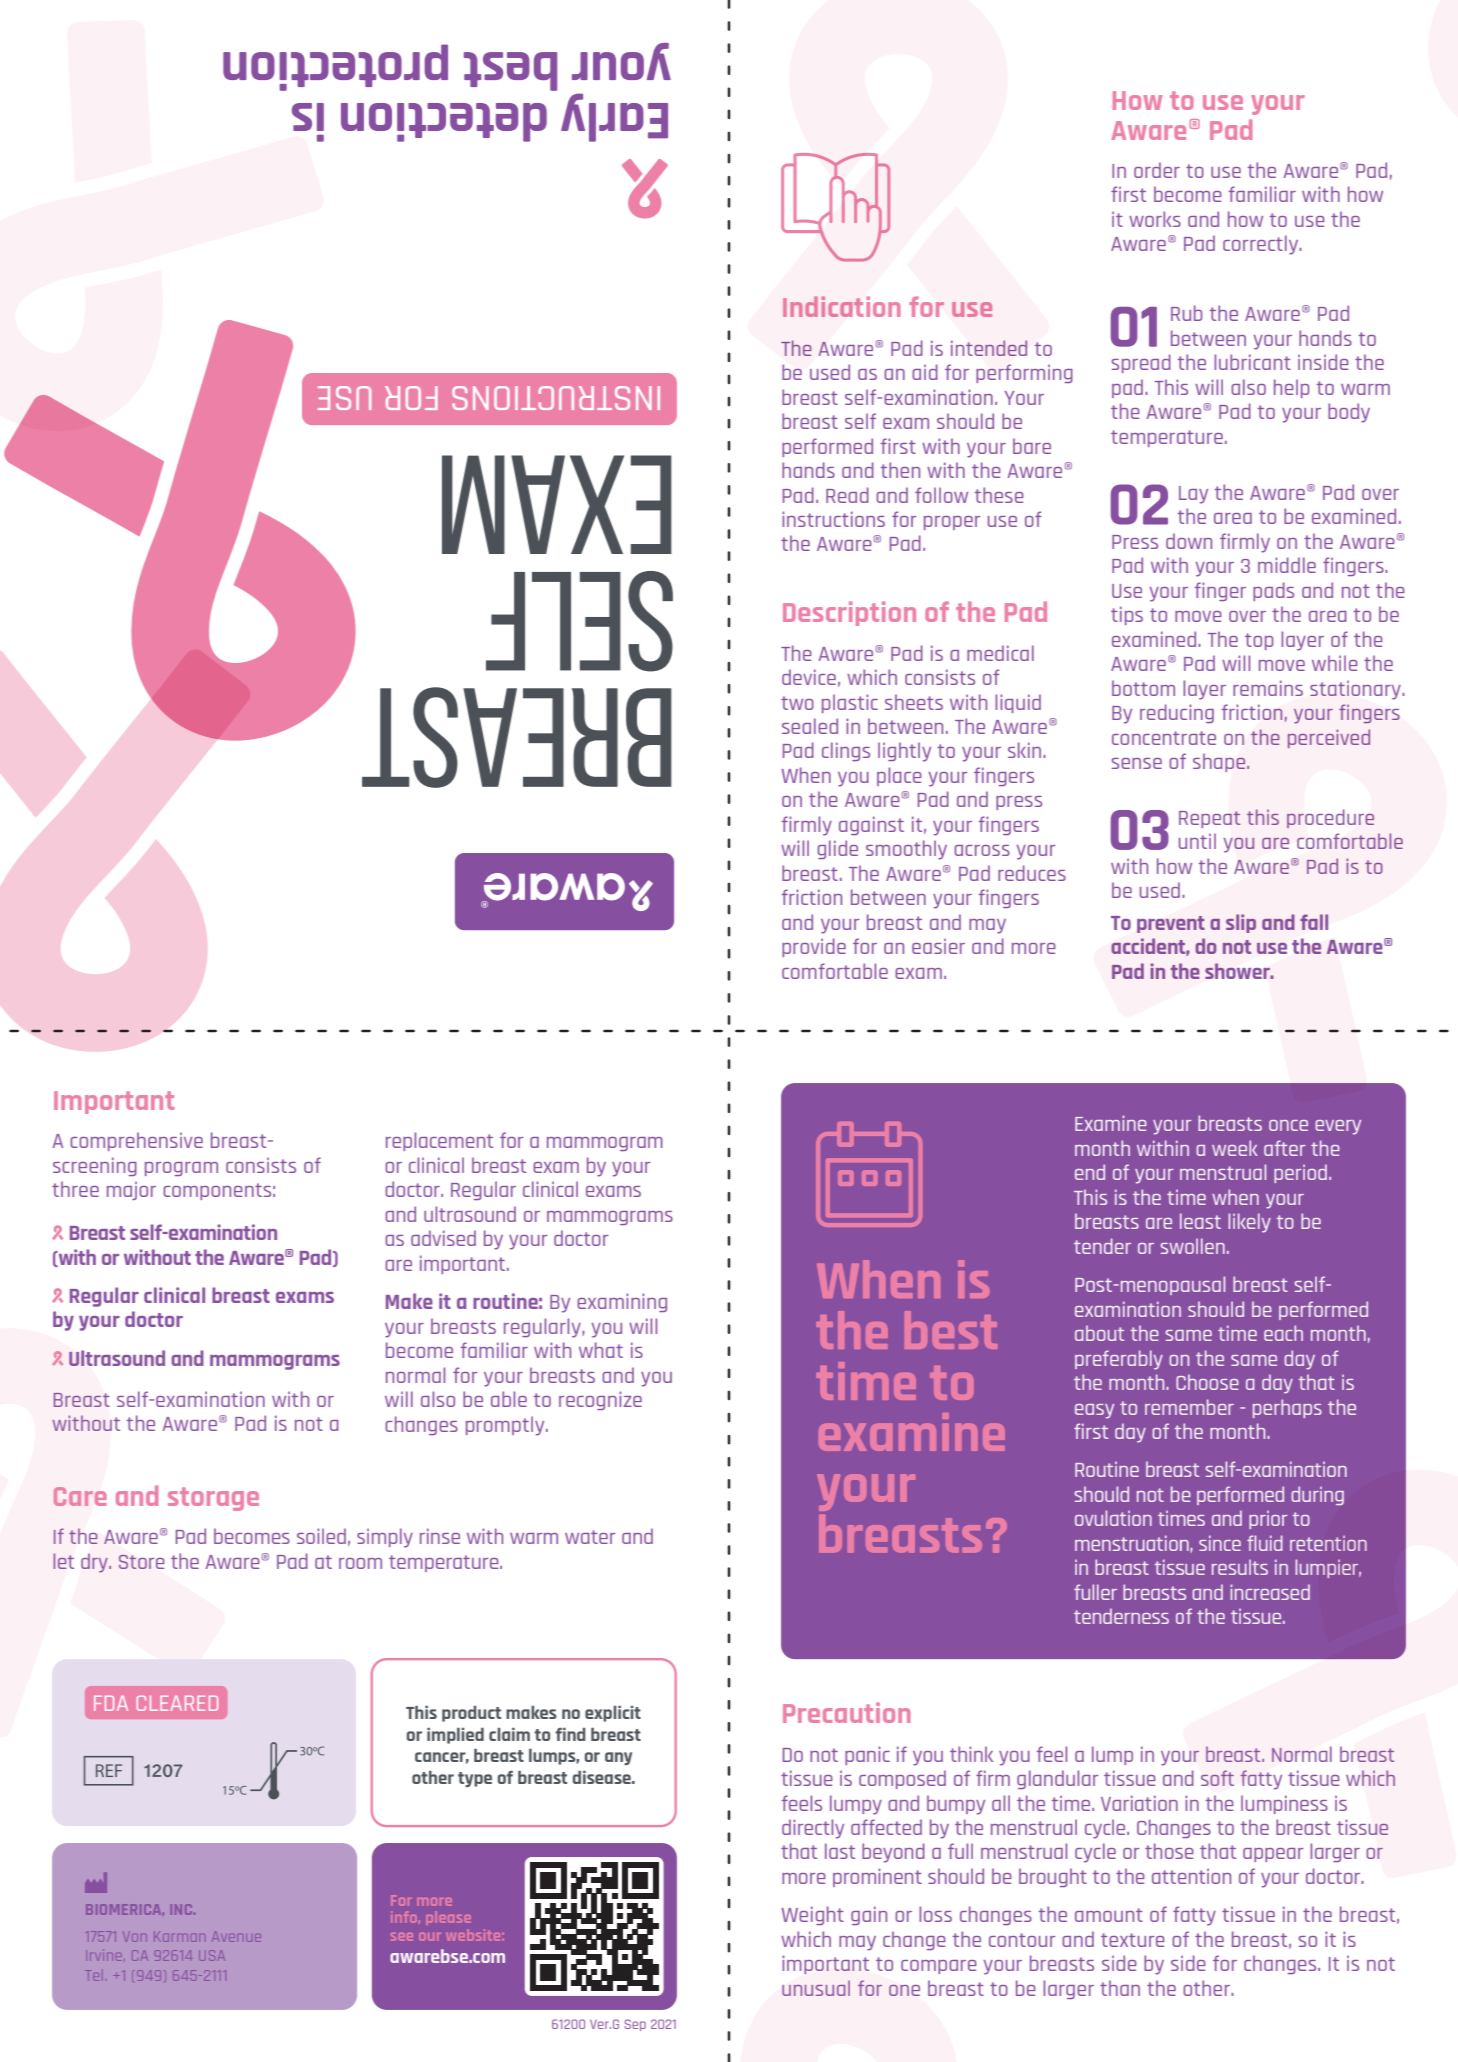 The width and height of the image is (1458, 2062). What do you see at coordinates (1155, 219) in the image?
I see `works` at bounding box center [1155, 219].
